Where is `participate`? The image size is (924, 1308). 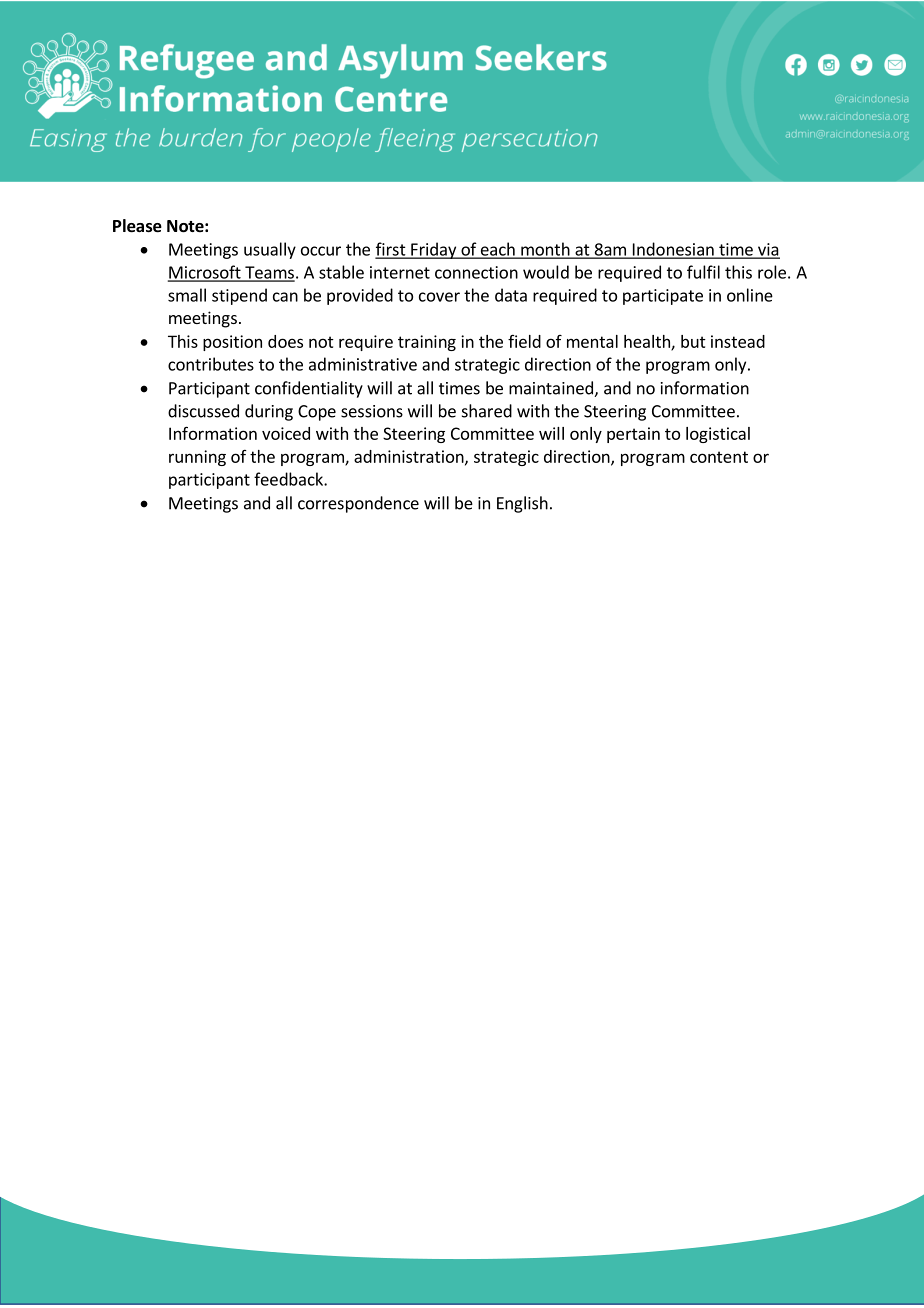 participate is located at coordinates (663, 297).
